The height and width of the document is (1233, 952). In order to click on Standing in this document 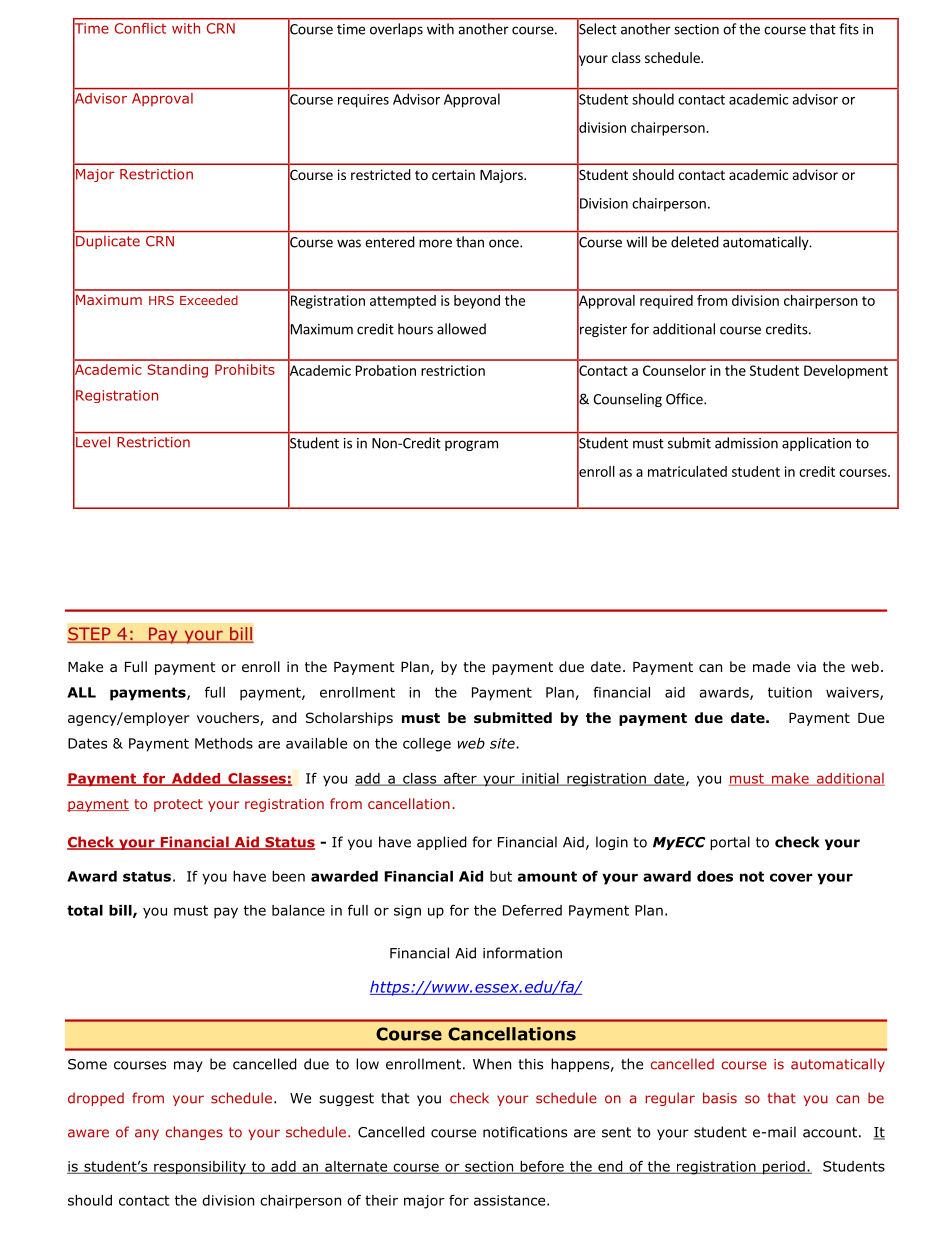, I will do `click(177, 371)`.
